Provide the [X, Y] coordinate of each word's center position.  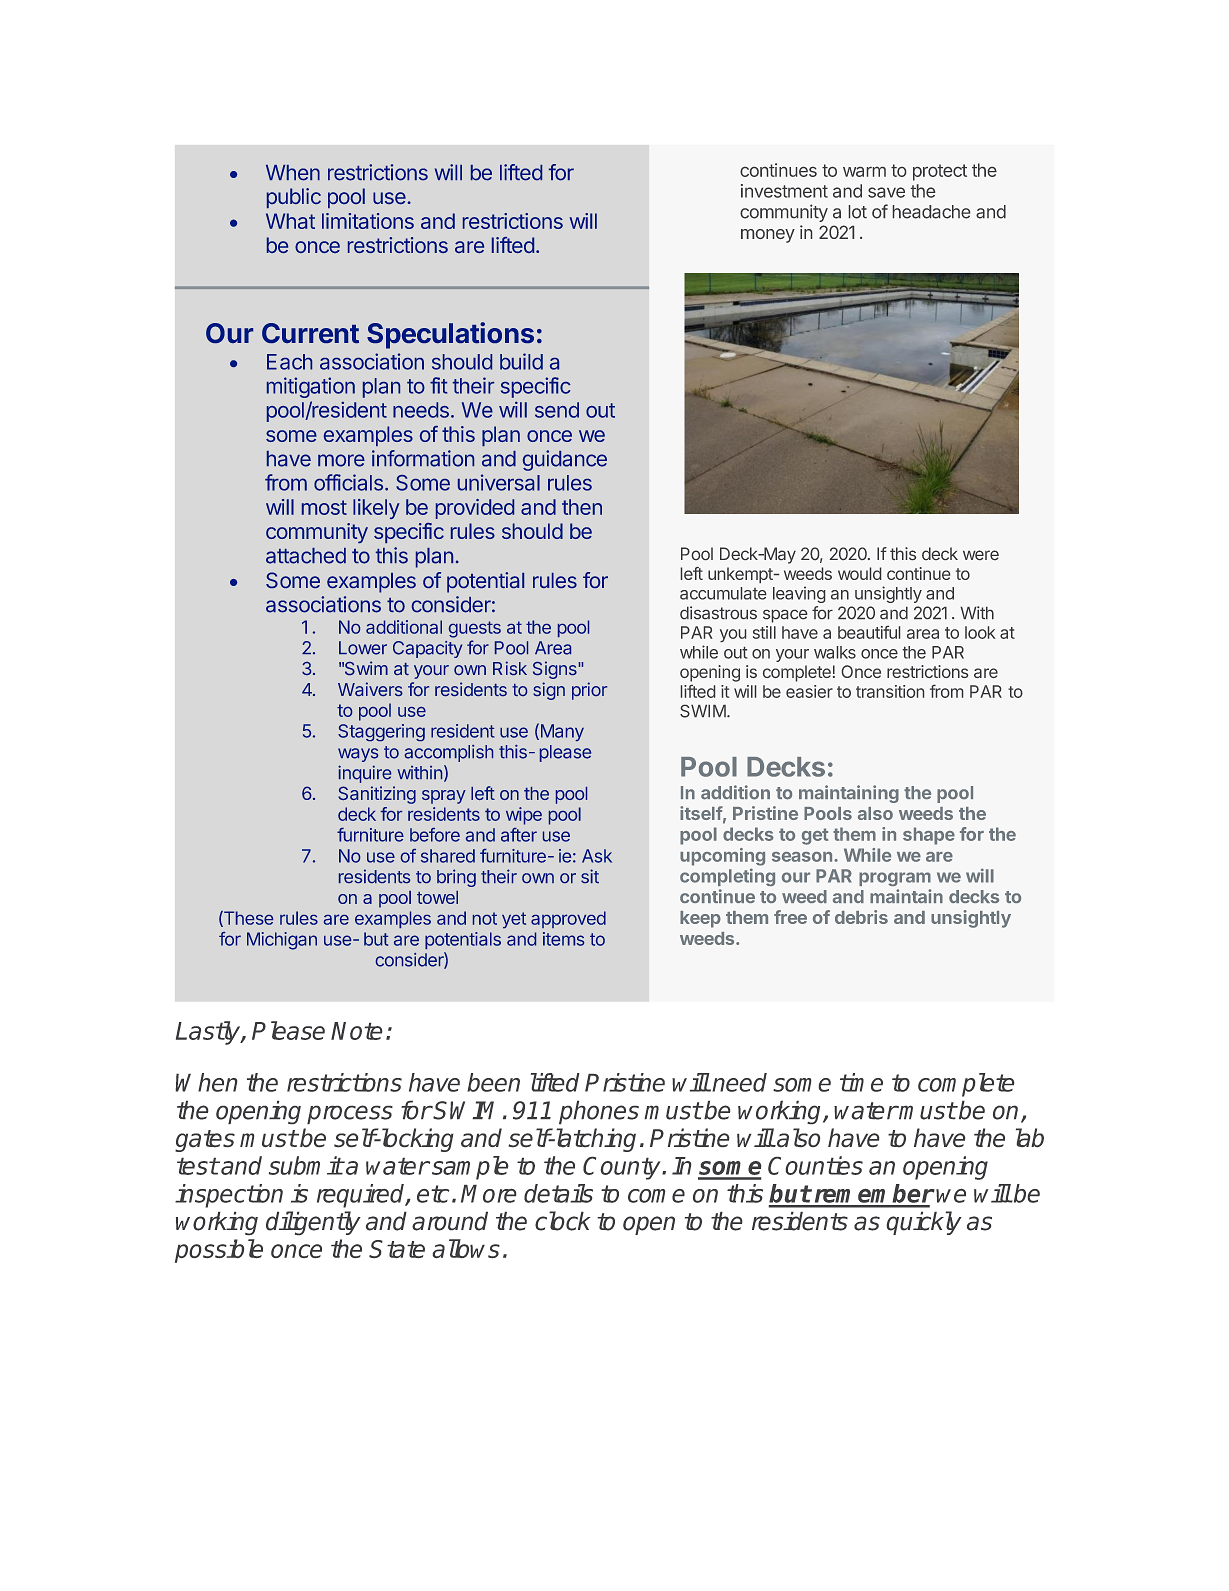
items [563, 939]
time [861, 1082]
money [768, 236]
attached [306, 556]
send [557, 410]
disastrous [718, 612]
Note [356, 1031]
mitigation [311, 387]
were [981, 555]
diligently [313, 1223]
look [980, 632]
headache [931, 212]
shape [929, 836]
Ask [597, 856]
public [294, 198]
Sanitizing [377, 795]
